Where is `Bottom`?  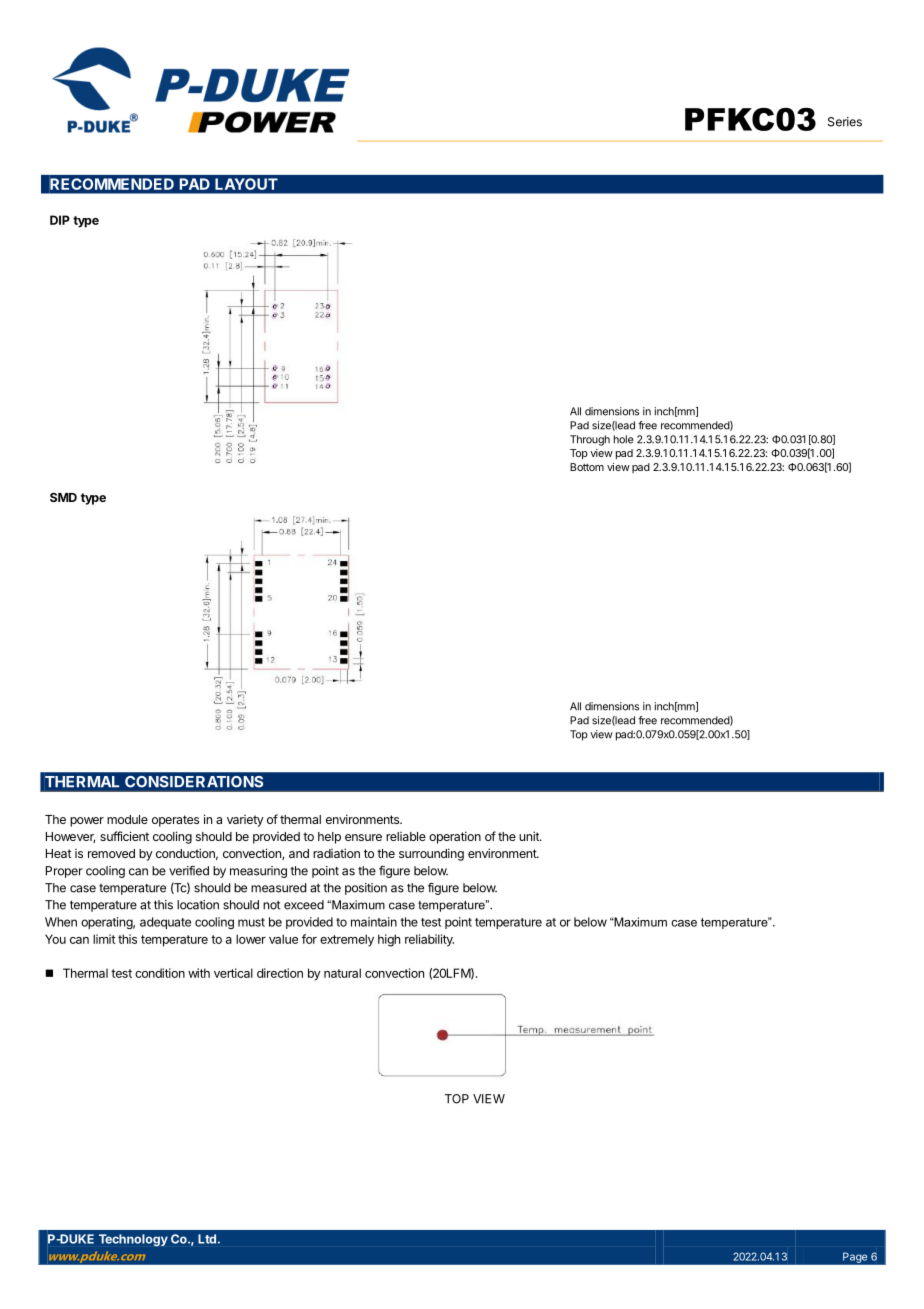
Bottom is located at coordinates (587, 467).
